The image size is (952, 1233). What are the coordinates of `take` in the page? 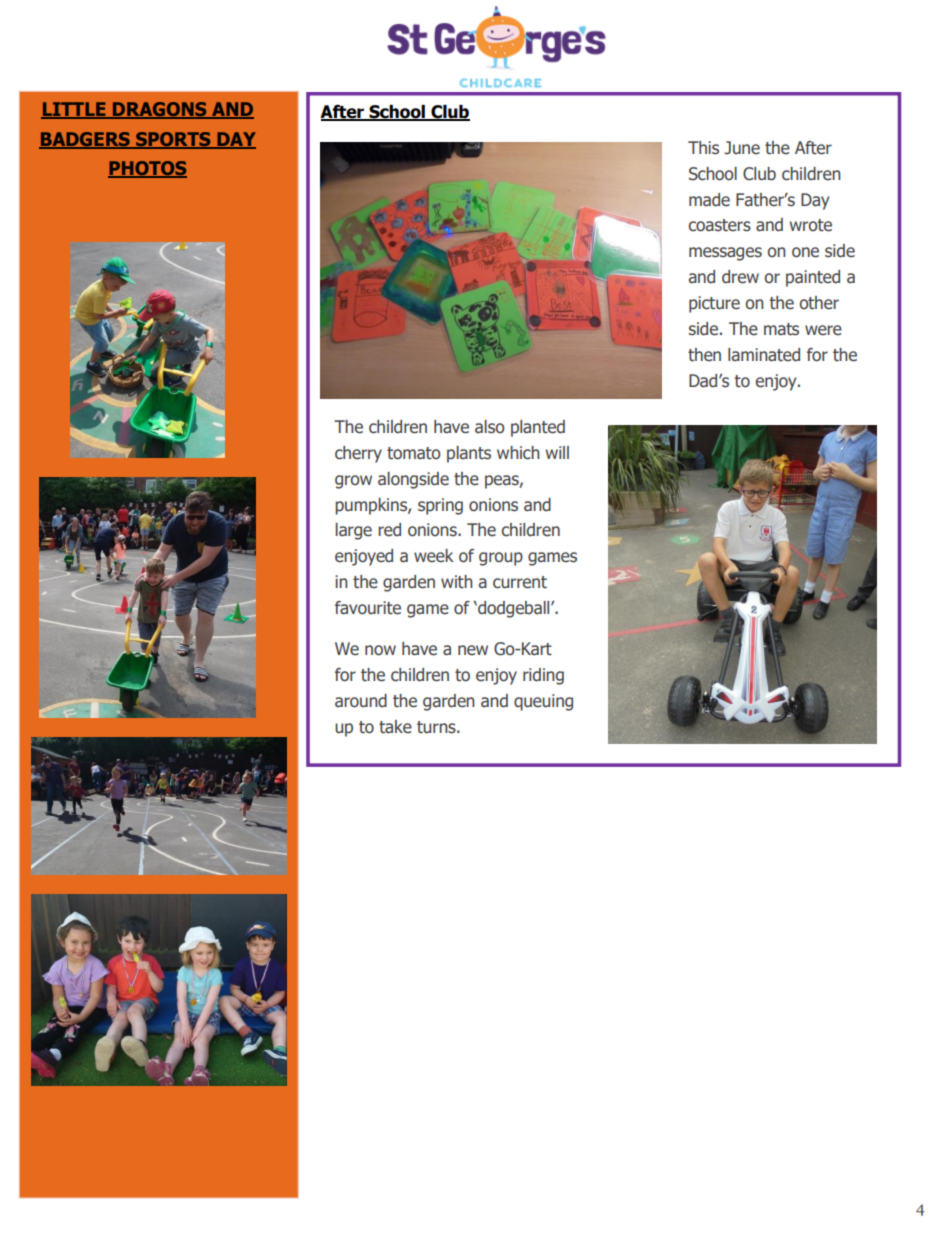 It's located at (395, 727).
